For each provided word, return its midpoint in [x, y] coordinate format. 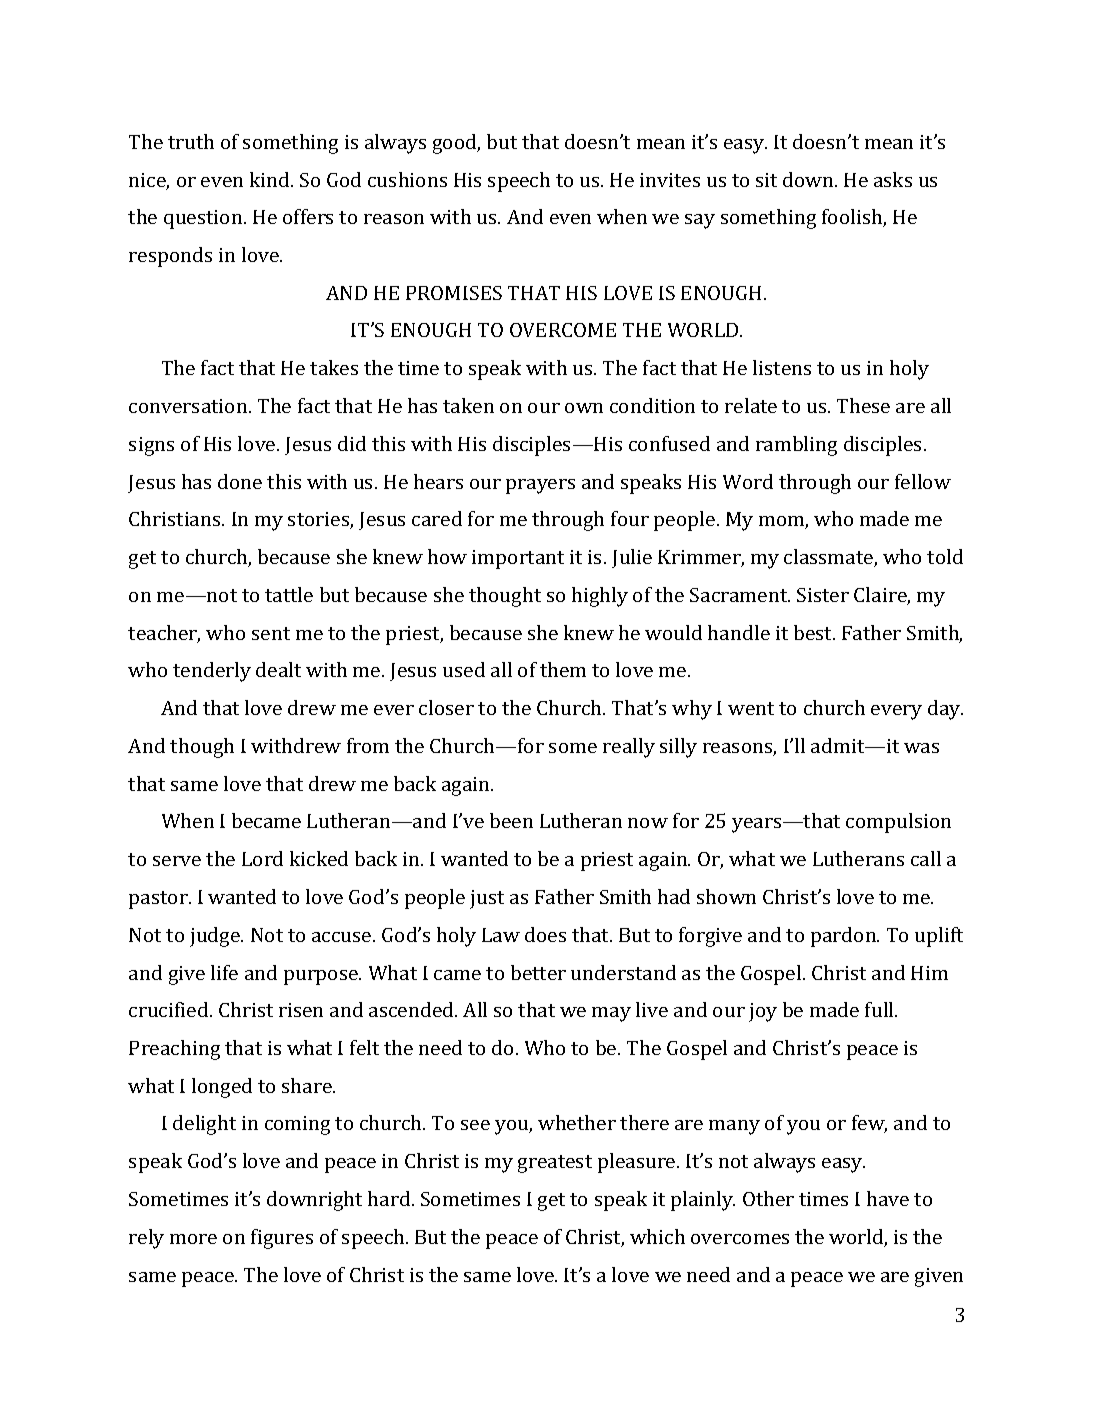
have [888, 1198]
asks [893, 179]
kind [271, 179]
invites [670, 180]
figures [282, 1239]
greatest [555, 1164]
